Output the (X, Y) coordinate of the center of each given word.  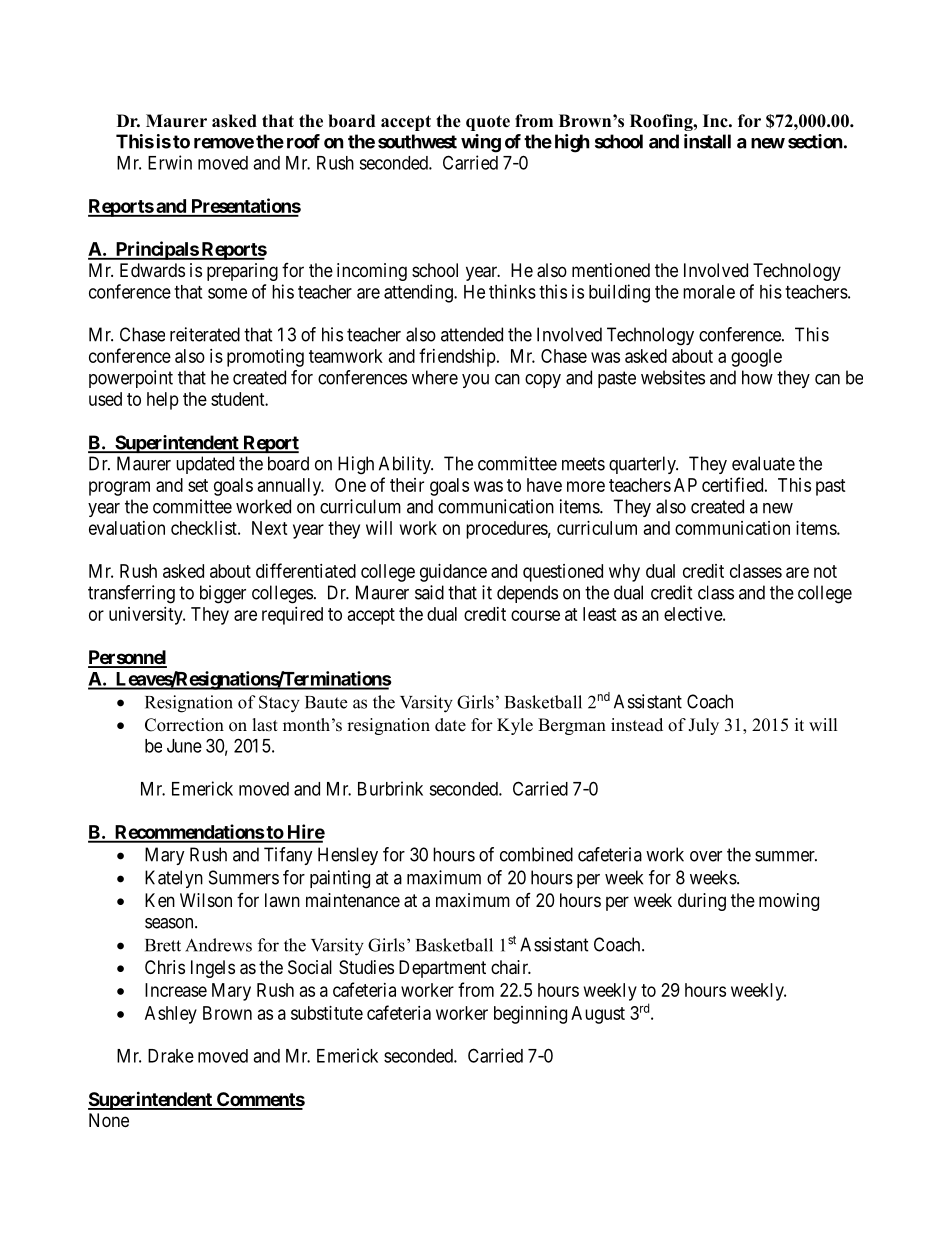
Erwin (170, 162)
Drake (171, 1056)
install (707, 141)
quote (488, 123)
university (147, 616)
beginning (530, 1015)
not (825, 571)
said (429, 592)
